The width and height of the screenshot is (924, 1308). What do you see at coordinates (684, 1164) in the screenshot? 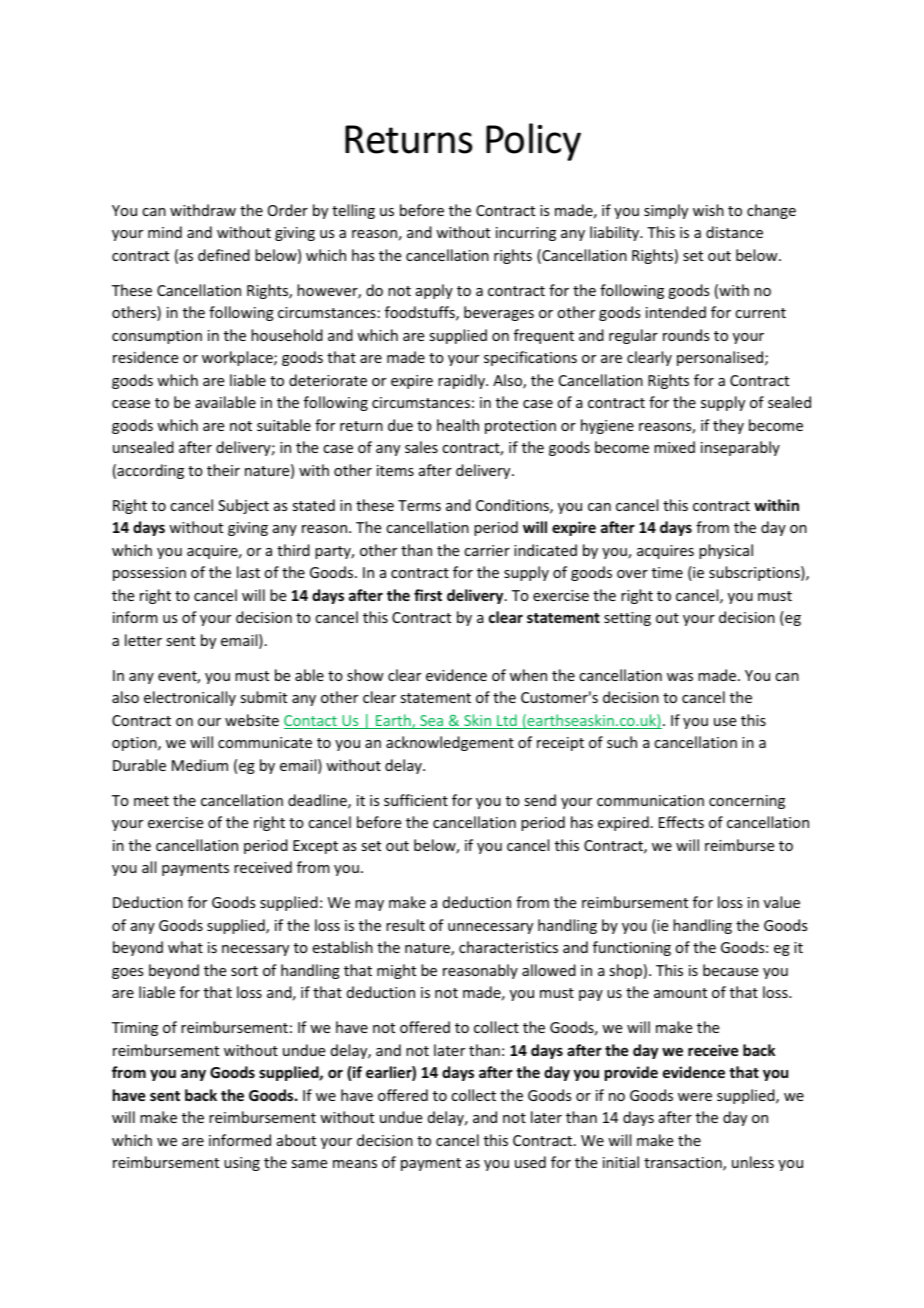
I see `transaction` at bounding box center [684, 1164].
